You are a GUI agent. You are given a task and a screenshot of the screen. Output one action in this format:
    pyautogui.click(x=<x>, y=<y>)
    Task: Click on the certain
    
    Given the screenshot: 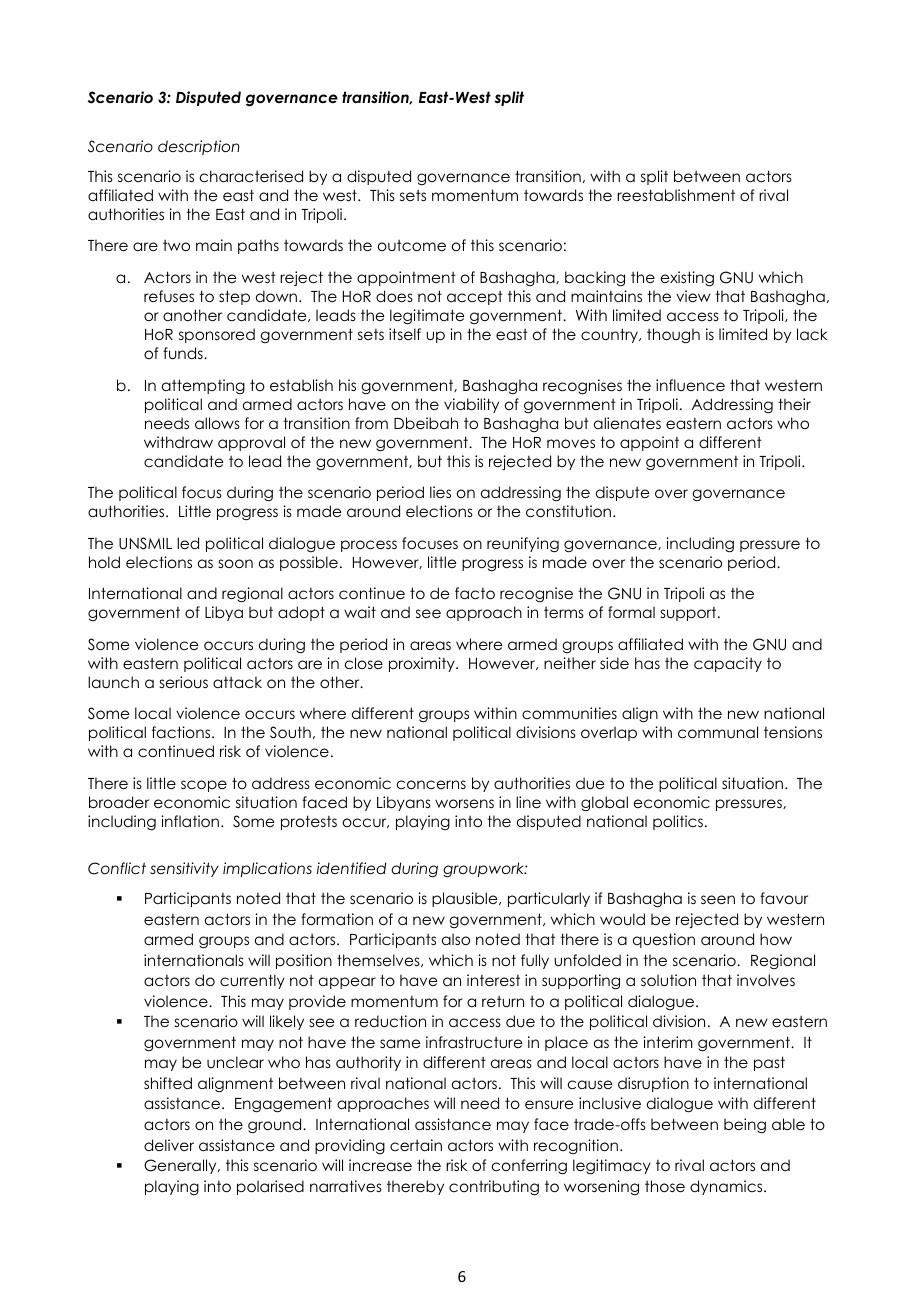 What is the action you would take?
    pyautogui.click(x=416, y=1145)
